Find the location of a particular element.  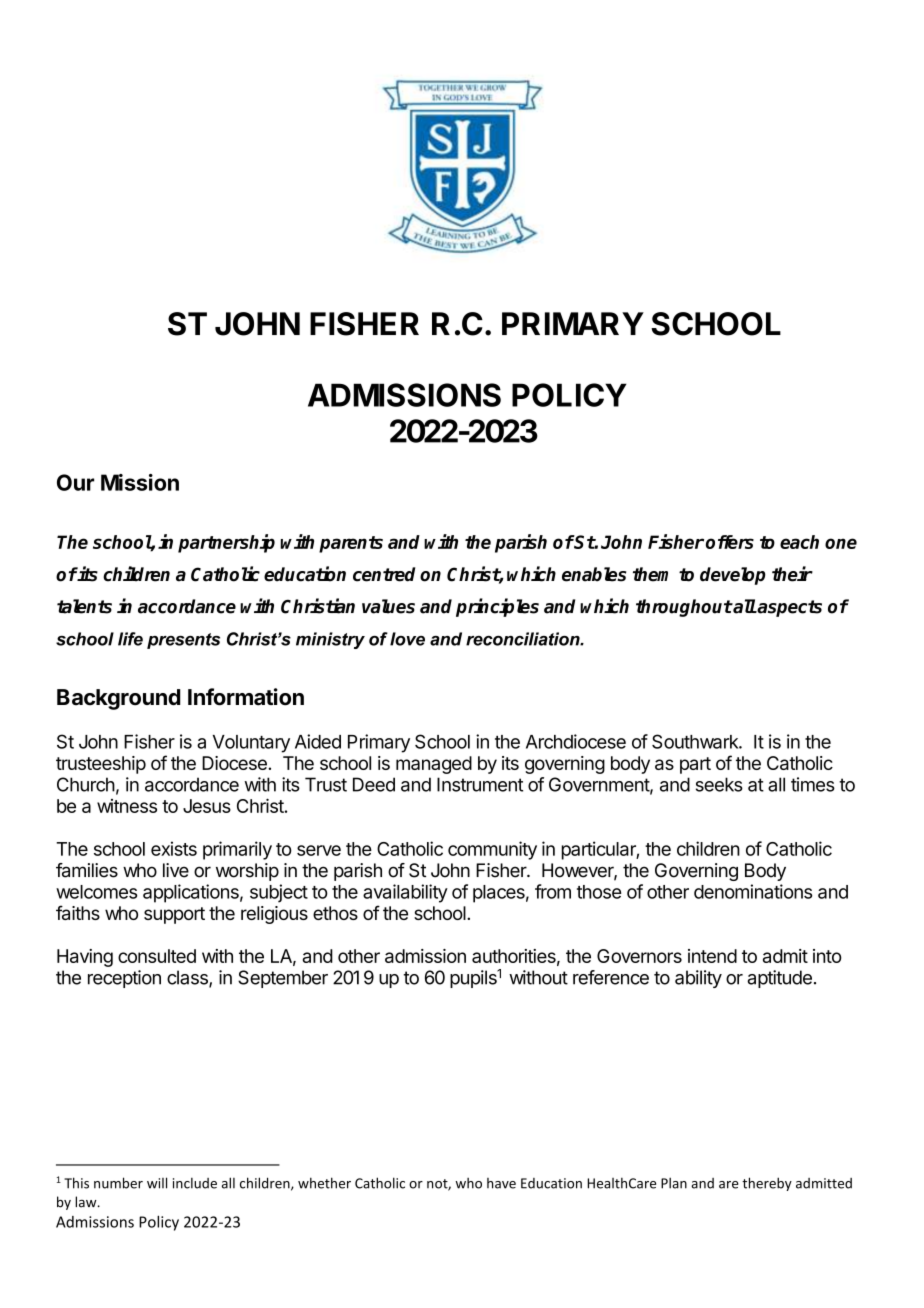

Jesus is located at coordinates (207, 806).
